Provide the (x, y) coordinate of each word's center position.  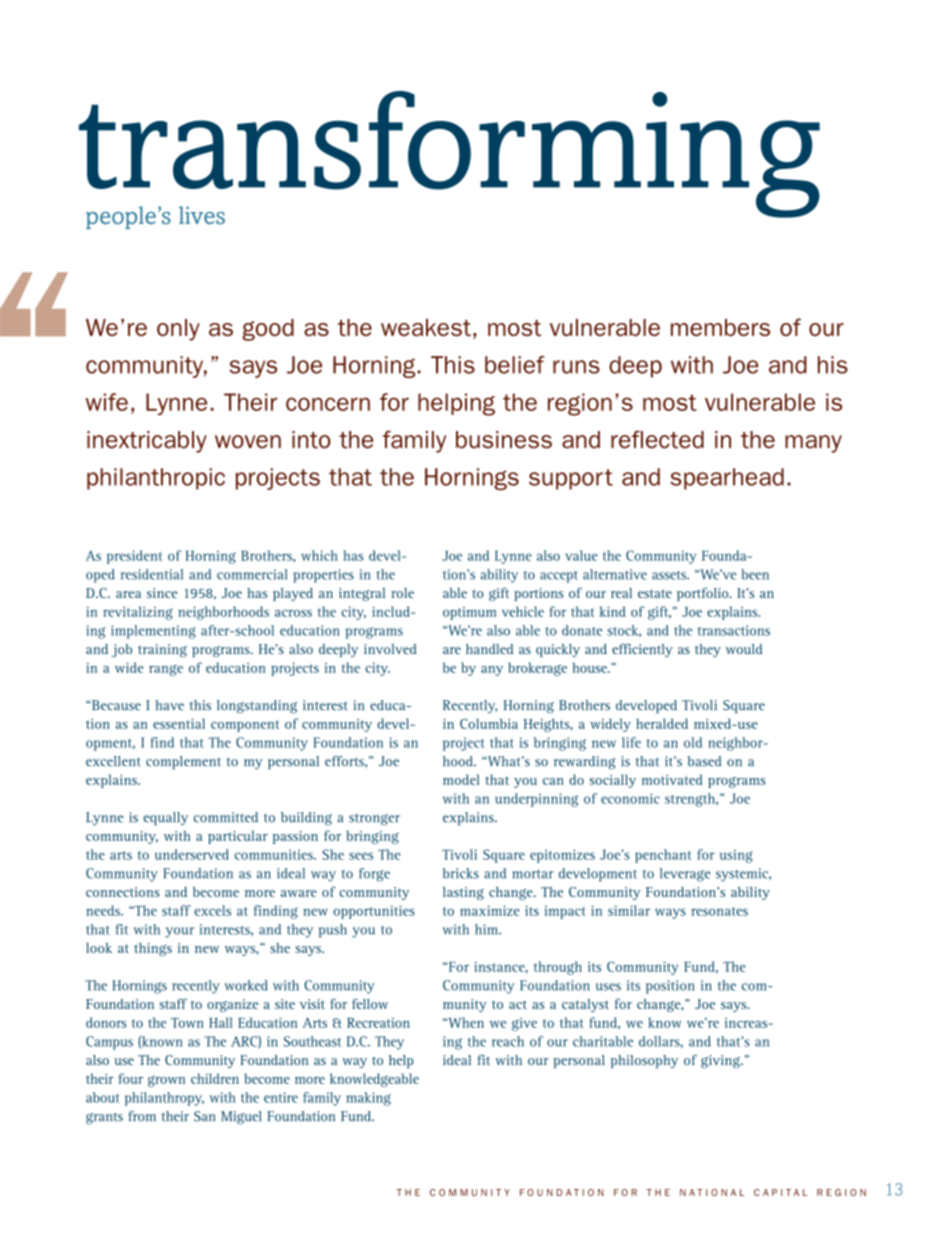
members (720, 327)
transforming (449, 155)
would (744, 649)
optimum (469, 613)
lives (202, 215)
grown (166, 1081)
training (162, 650)
